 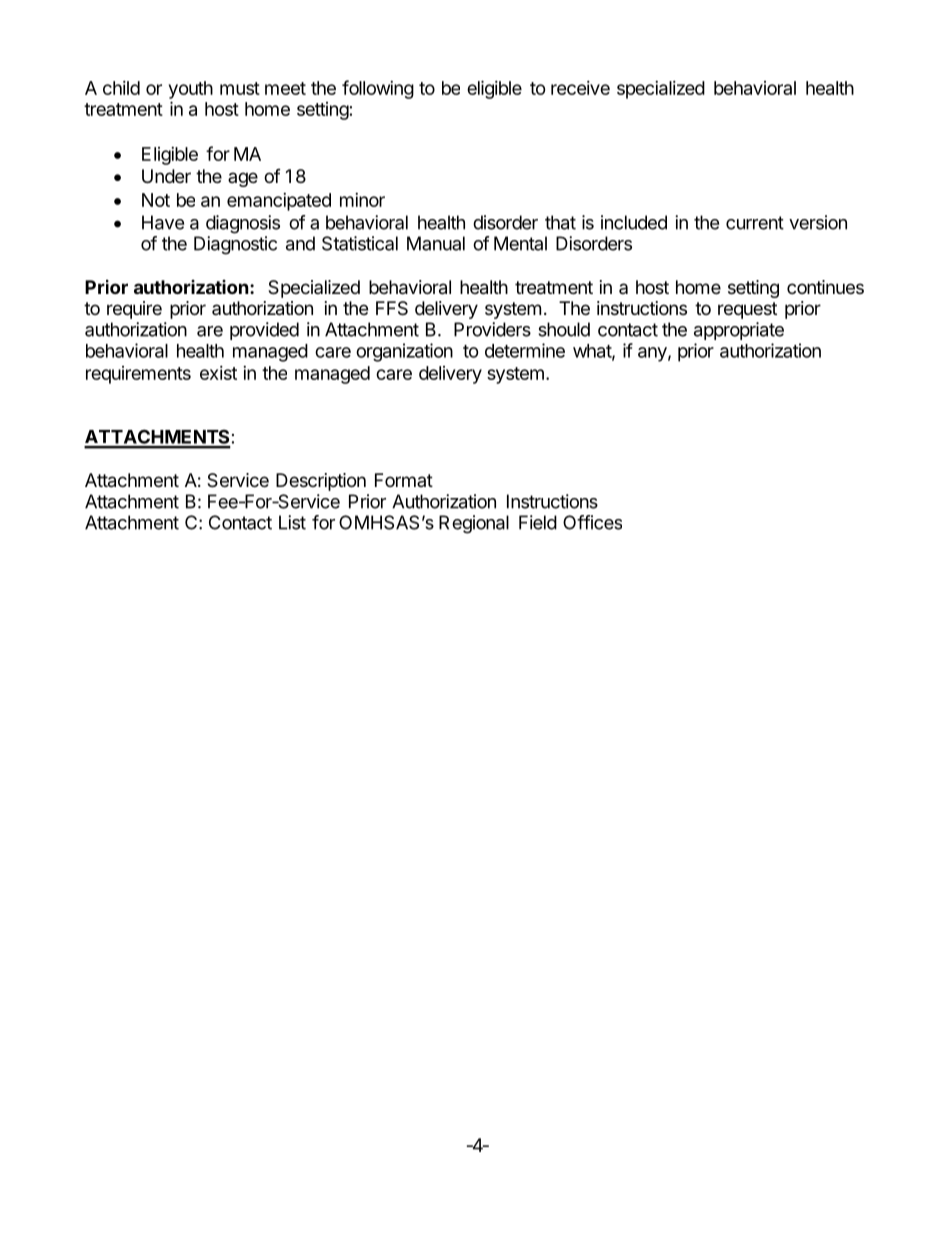 What do you see at coordinates (218, 373) in the screenshot?
I see `exist` at bounding box center [218, 373].
